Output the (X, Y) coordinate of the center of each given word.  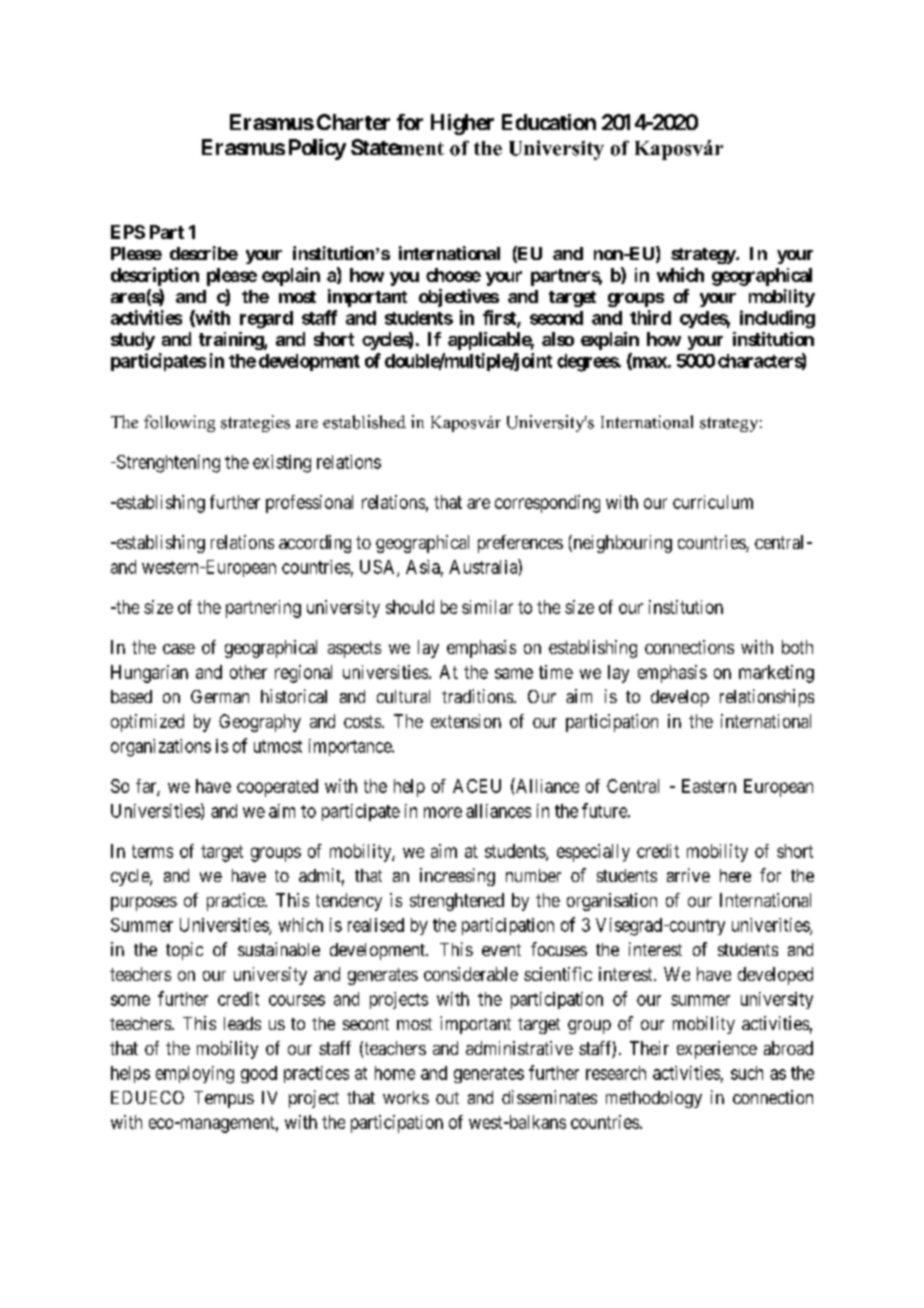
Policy (317, 149)
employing (195, 1075)
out (447, 1098)
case (179, 649)
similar (487, 607)
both (797, 647)
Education (549, 122)
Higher (462, 124)
